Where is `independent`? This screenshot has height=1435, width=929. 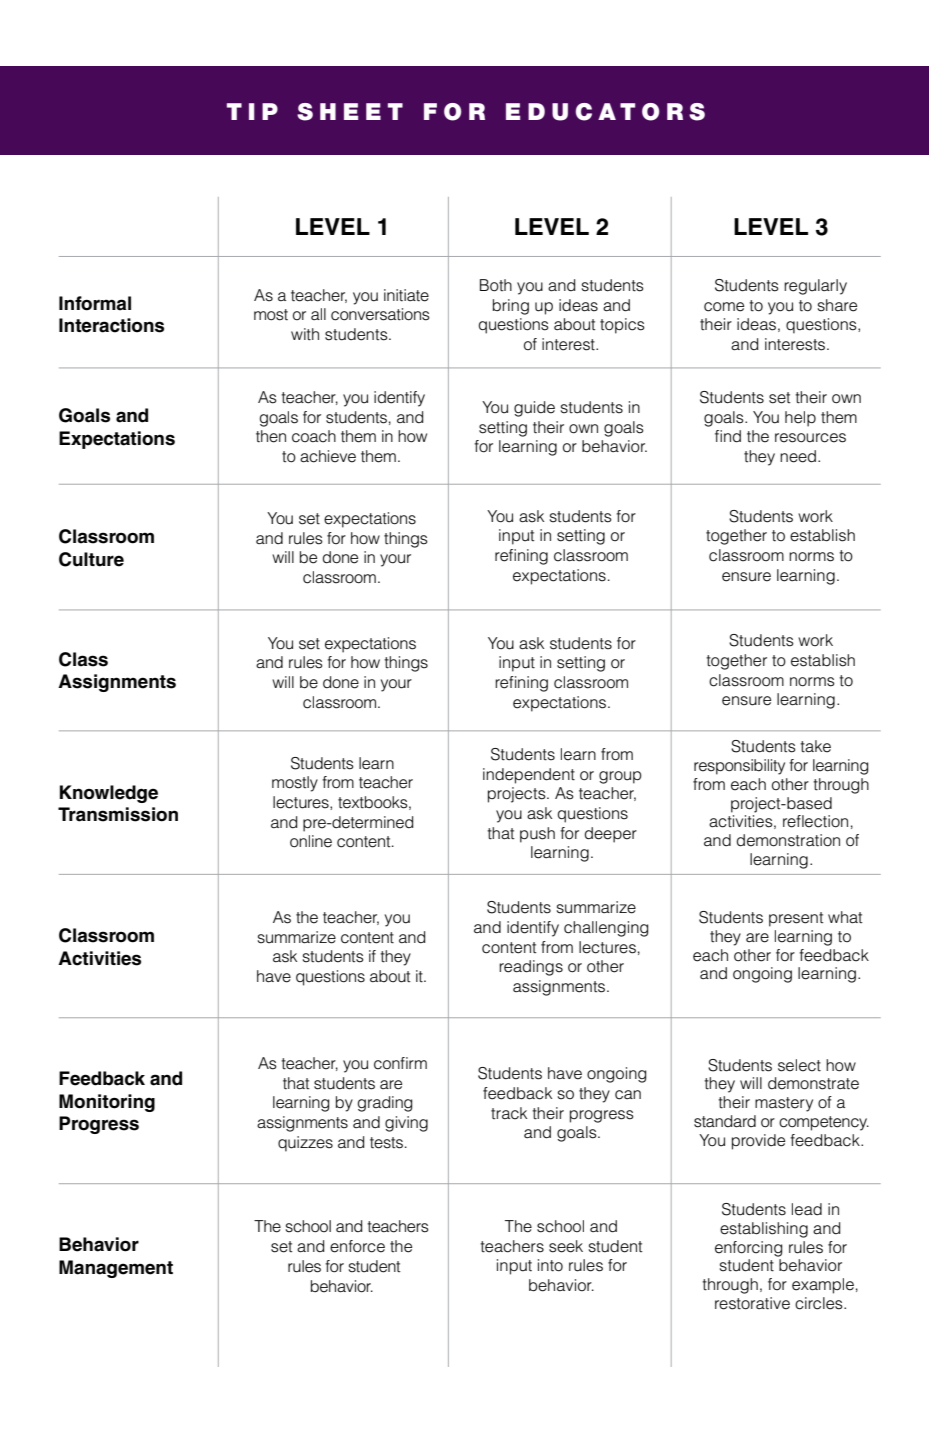 independent is located at coordinates (529, 776).
